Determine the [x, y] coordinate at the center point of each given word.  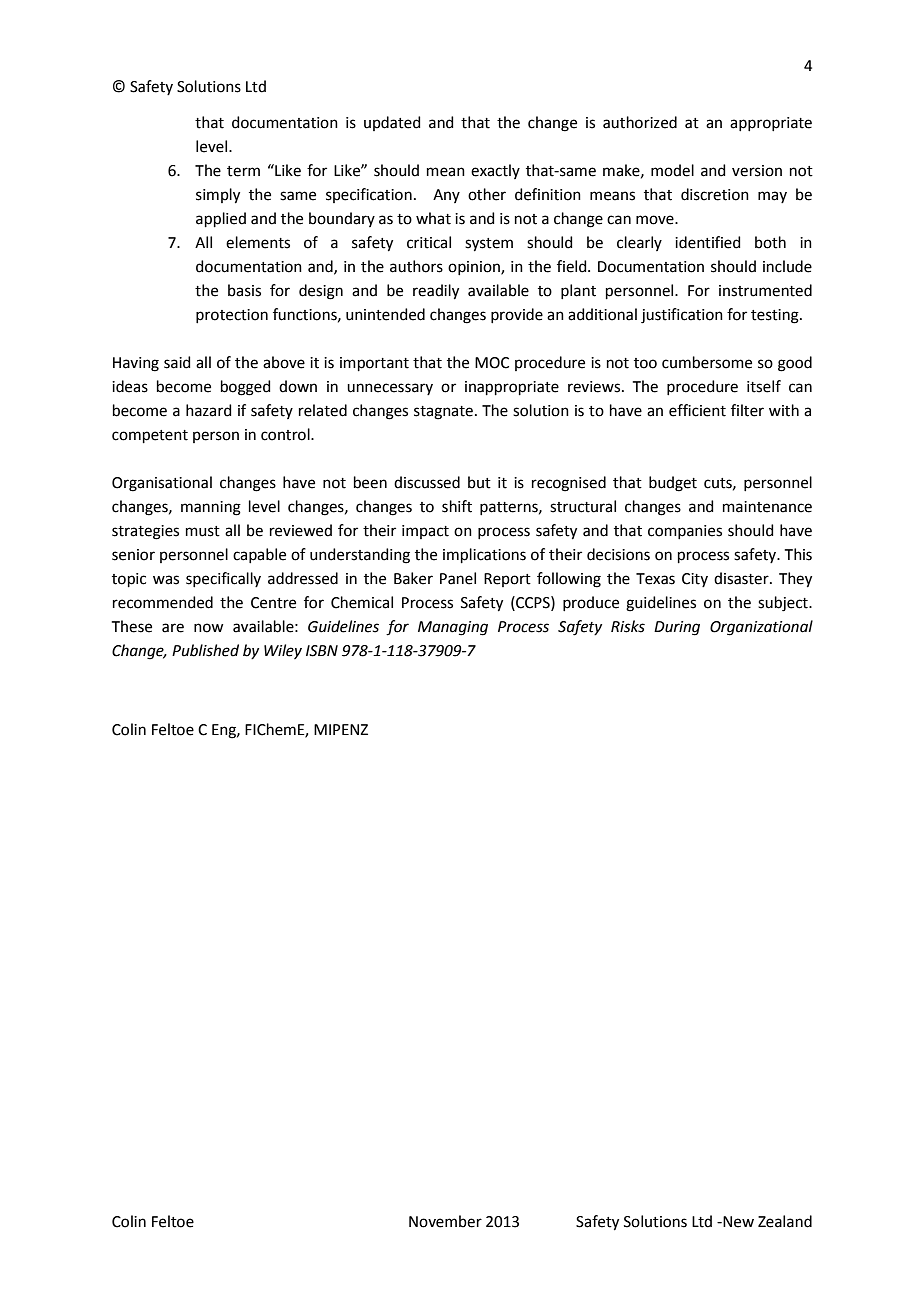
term [243, 171]
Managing [453, 628]
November [445, 1221]
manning [211, 508]
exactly [495, 171]
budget [673, 484]
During [677, 628]
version [757, 171]
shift [457, 506]
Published [205, 650]
